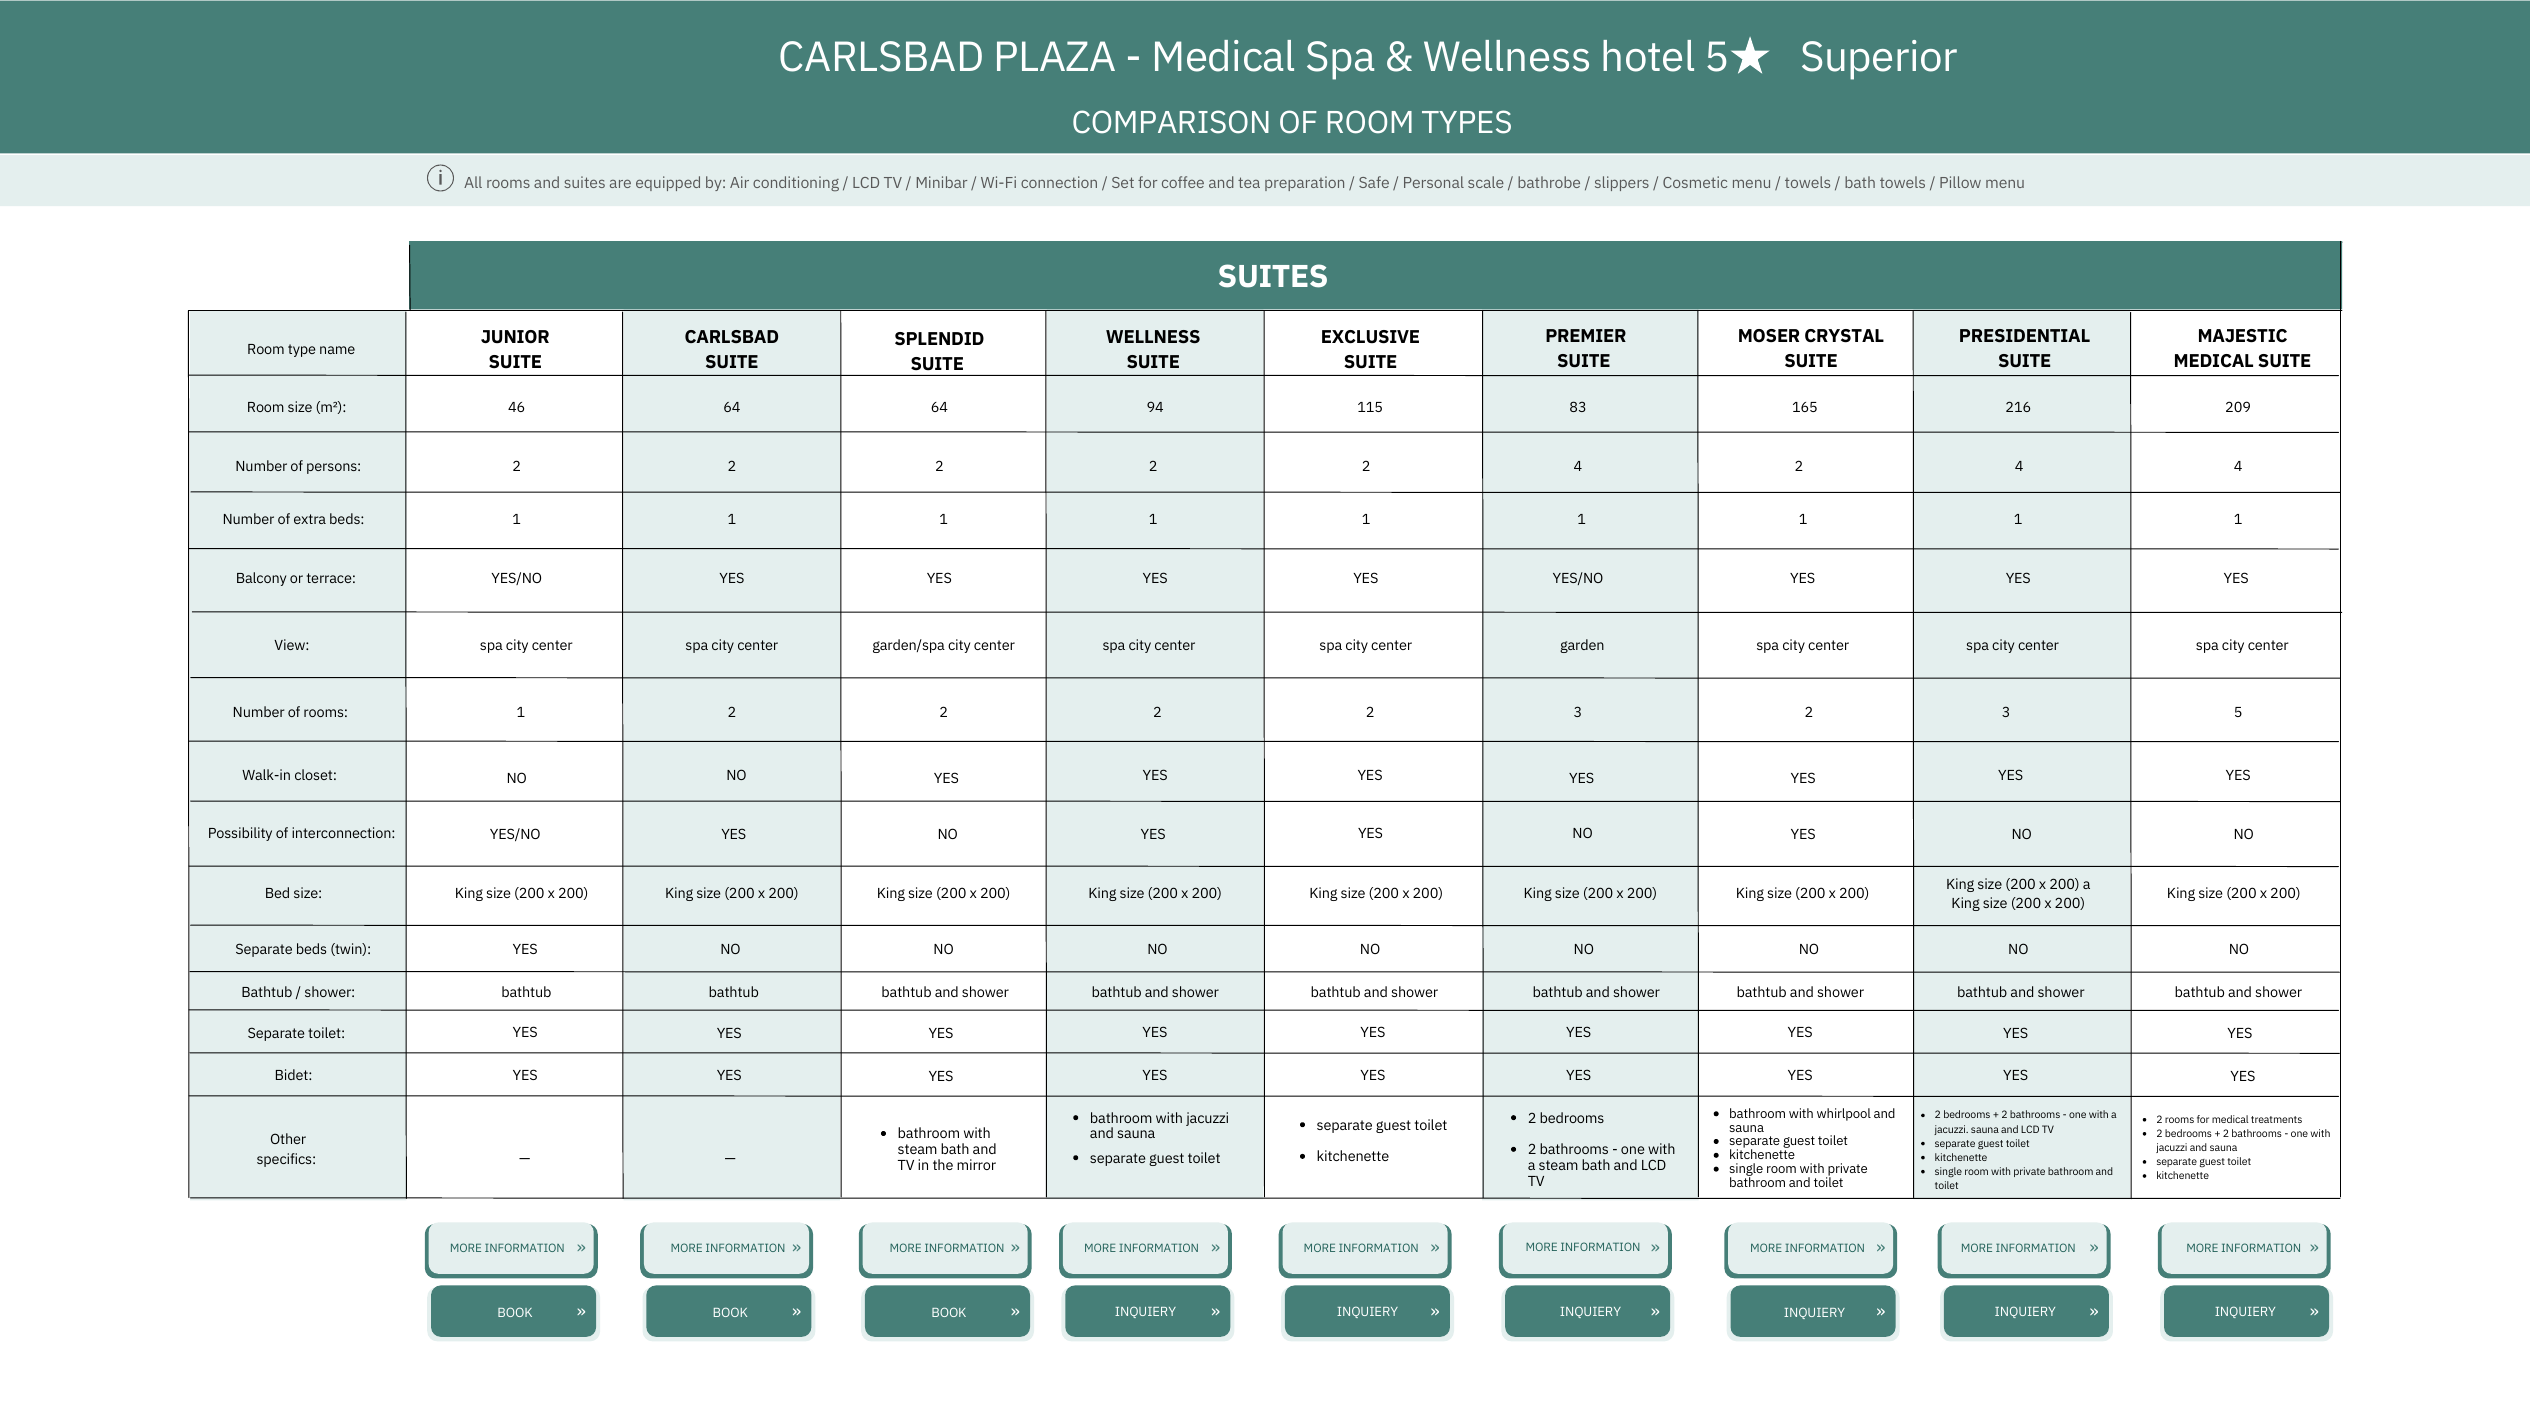 Image resolution: width=2530 pixels, height=1423 pixels. I want to click on EXCLUSIVE, so click(1370, 337).
